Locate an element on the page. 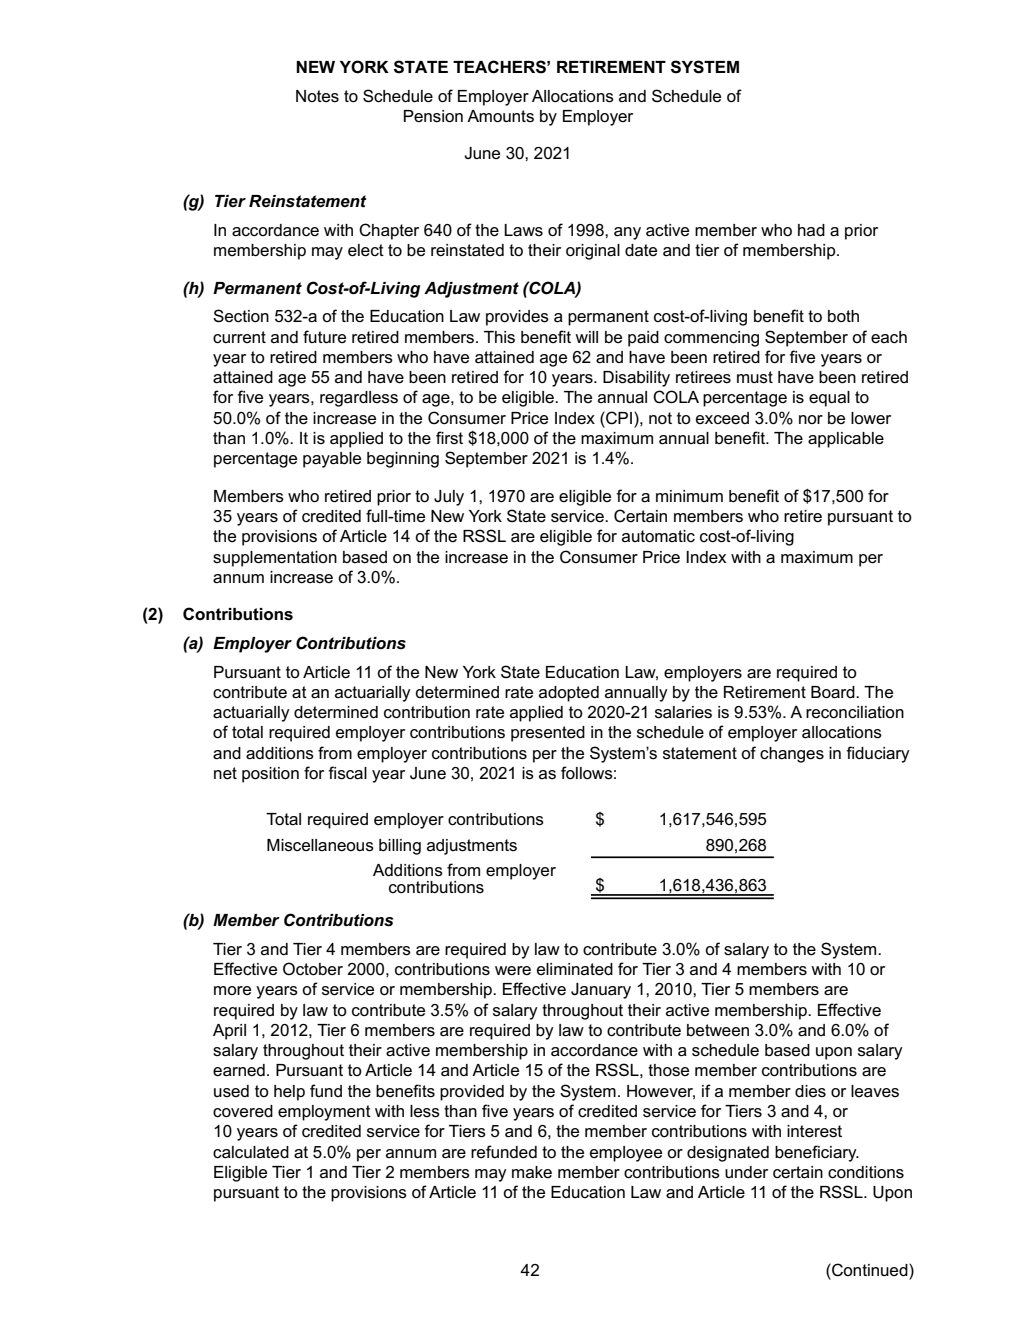  nor is located at coordinates (811, 419).
